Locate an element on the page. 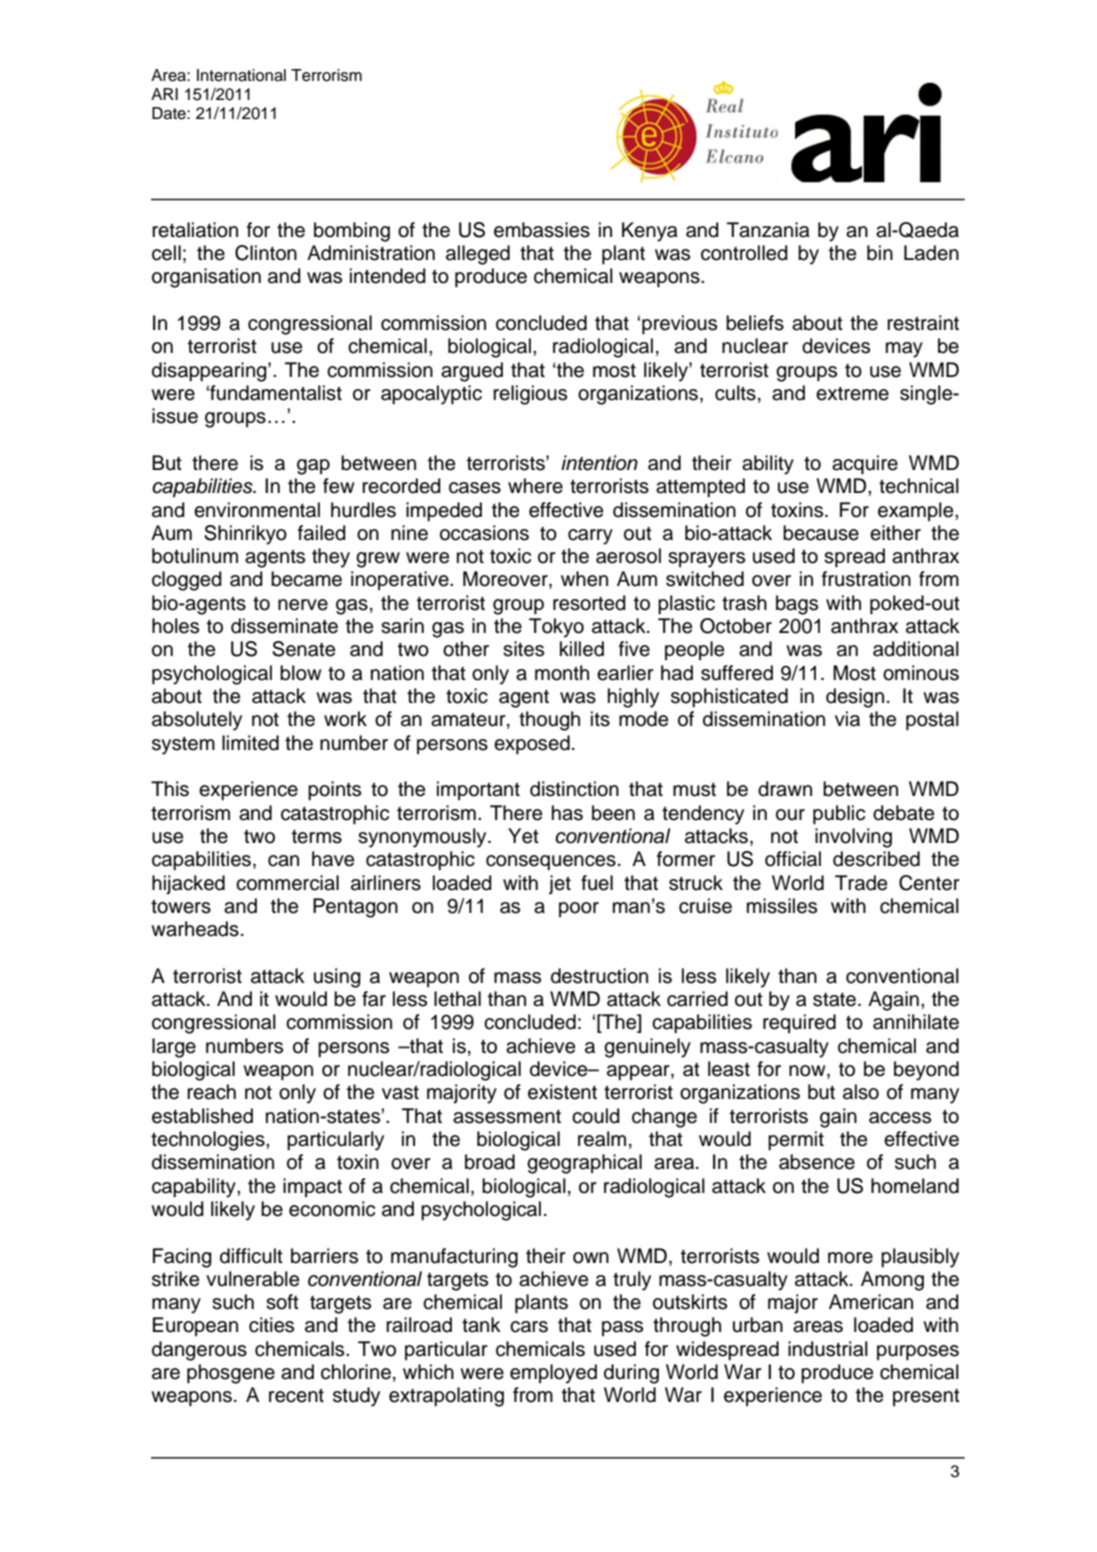  Clinton is located at coordinates (266, 253).
